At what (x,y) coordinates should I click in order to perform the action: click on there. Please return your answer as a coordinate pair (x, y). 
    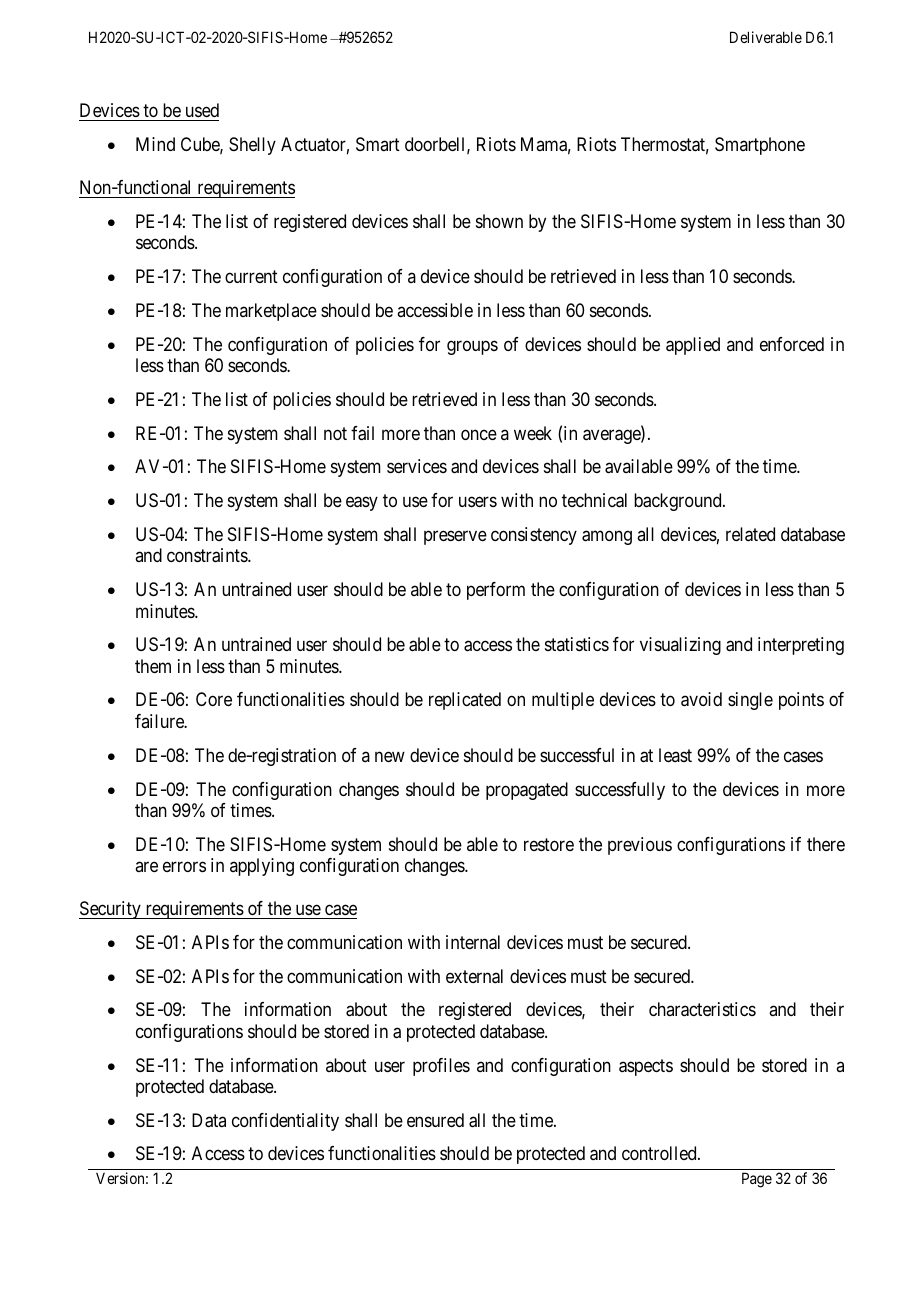
    Looking at the image, I should click on (826, 844).
